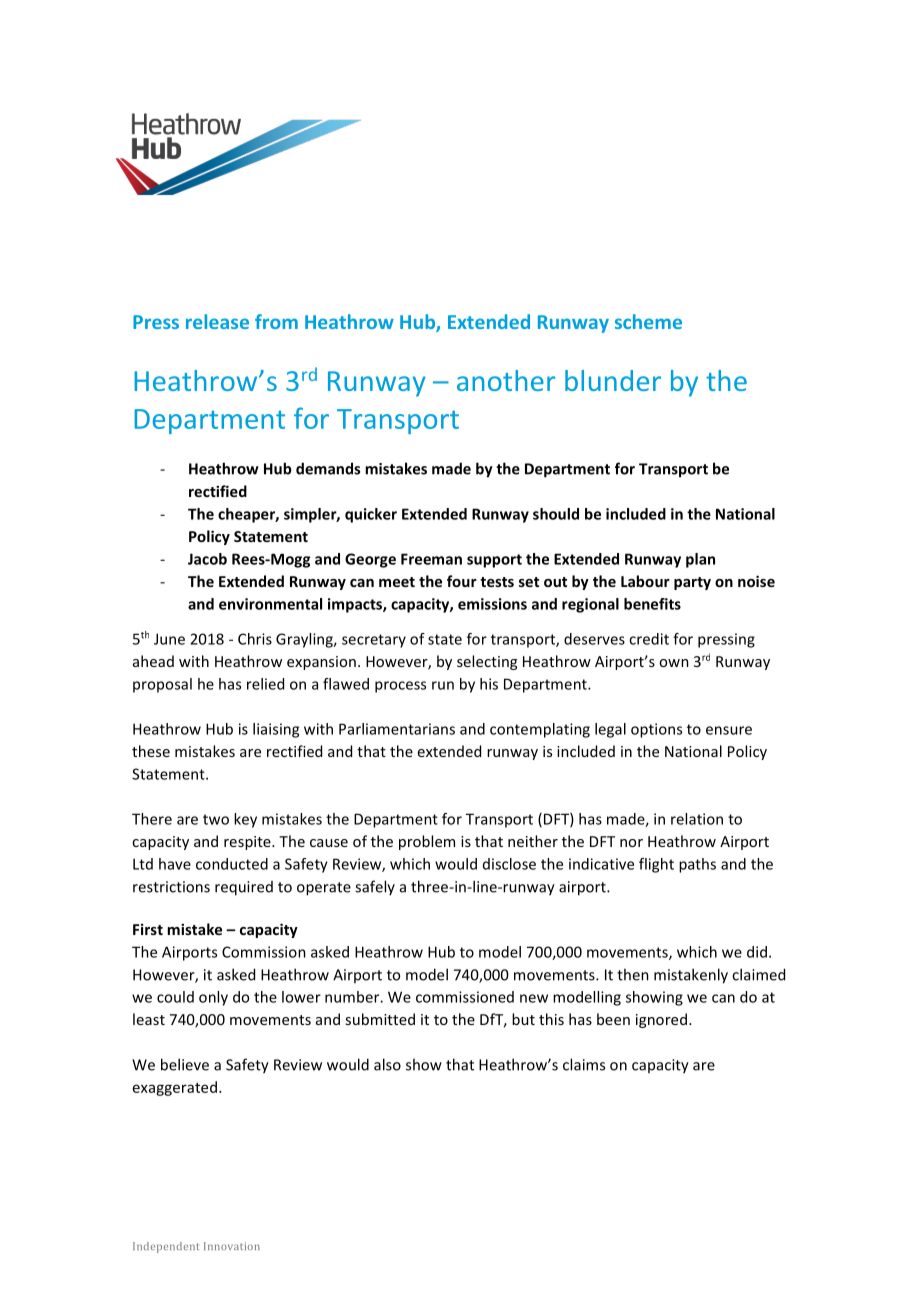 The image size is (924, 1308). What do you see at coordinates (232, 1246) in the image?
I see `Innovation` at bounding box center [232, 1246].
